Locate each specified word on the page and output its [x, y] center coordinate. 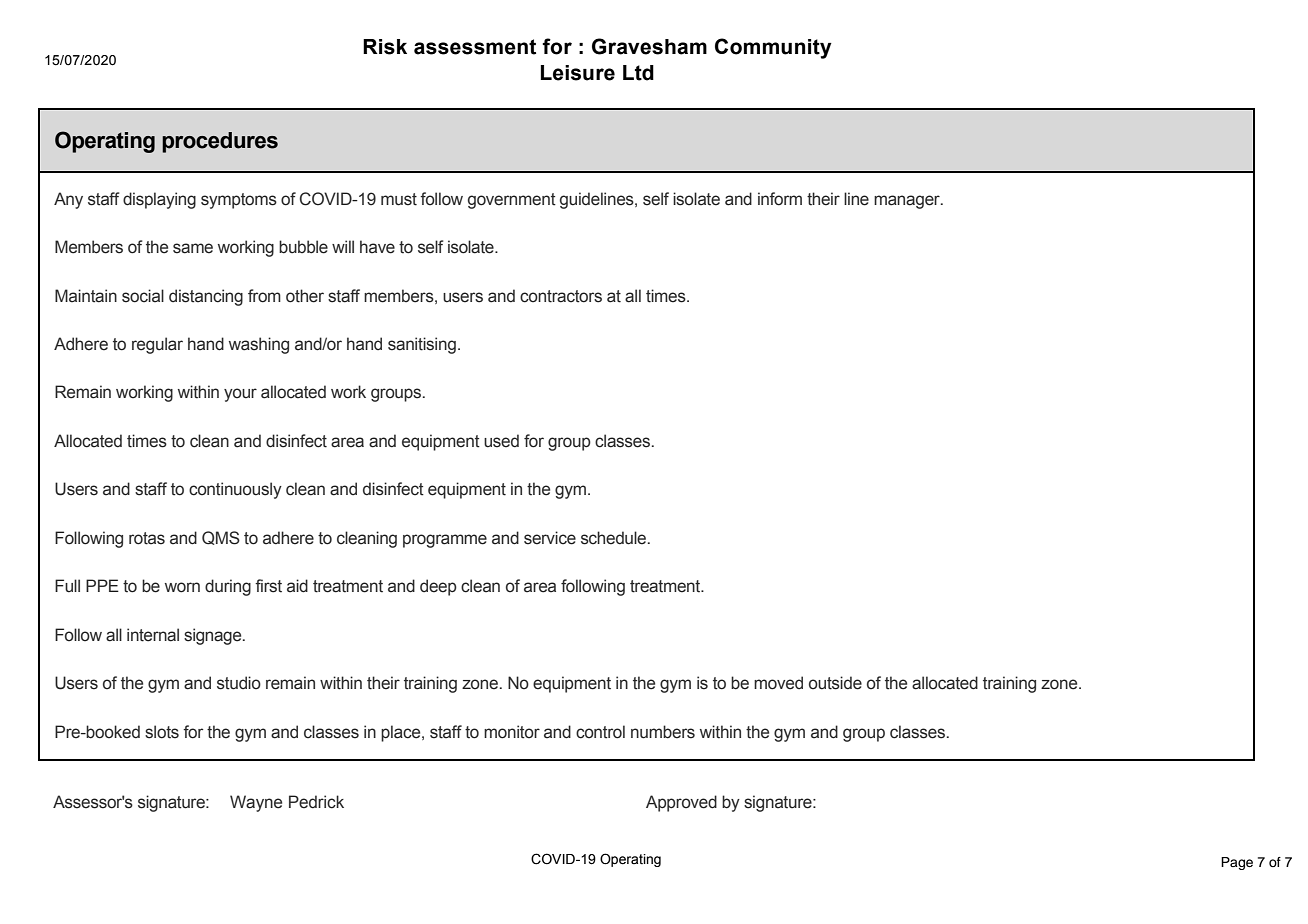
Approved [681, 803]
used [501, 441]
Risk [385, 47]
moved [778, 683]
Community [773, 48]
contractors [561, 296]
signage [214, 636]
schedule [615, 538]
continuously [235, 490]
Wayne [256, 803]
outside [835, 683]
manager [908, 202]
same [193, 248]
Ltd [638, 73]
